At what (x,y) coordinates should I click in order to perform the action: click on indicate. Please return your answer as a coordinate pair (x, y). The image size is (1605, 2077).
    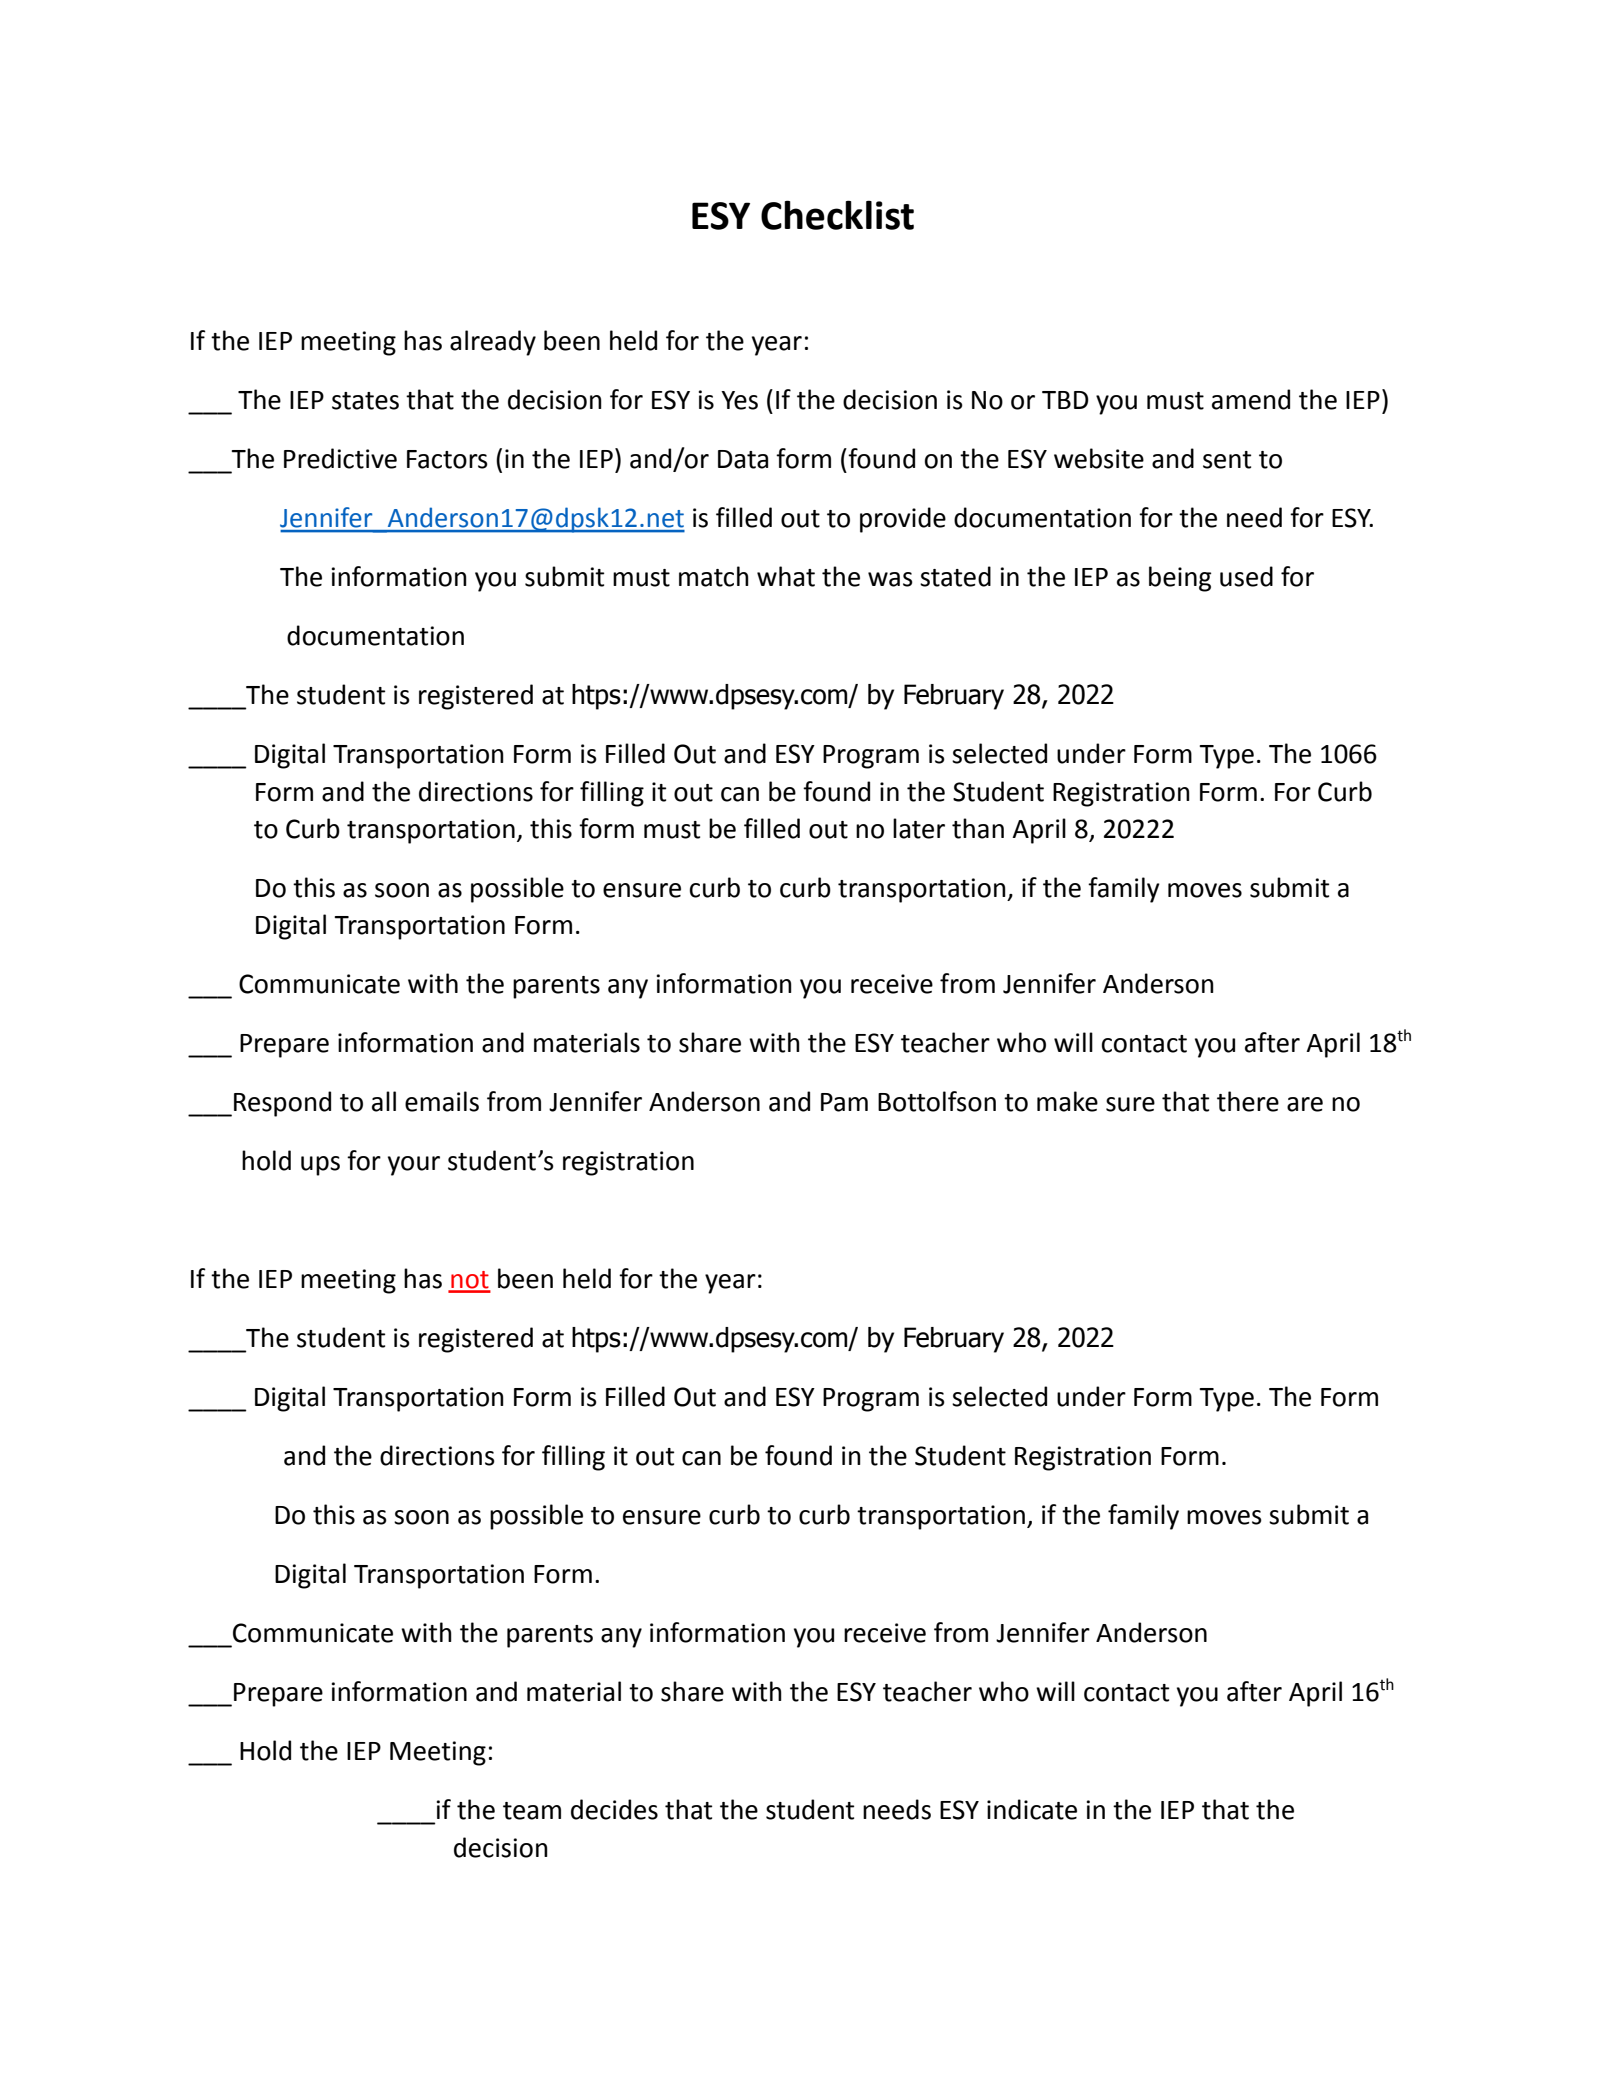
    Looking at the image, I should click on (1032, 1809).
